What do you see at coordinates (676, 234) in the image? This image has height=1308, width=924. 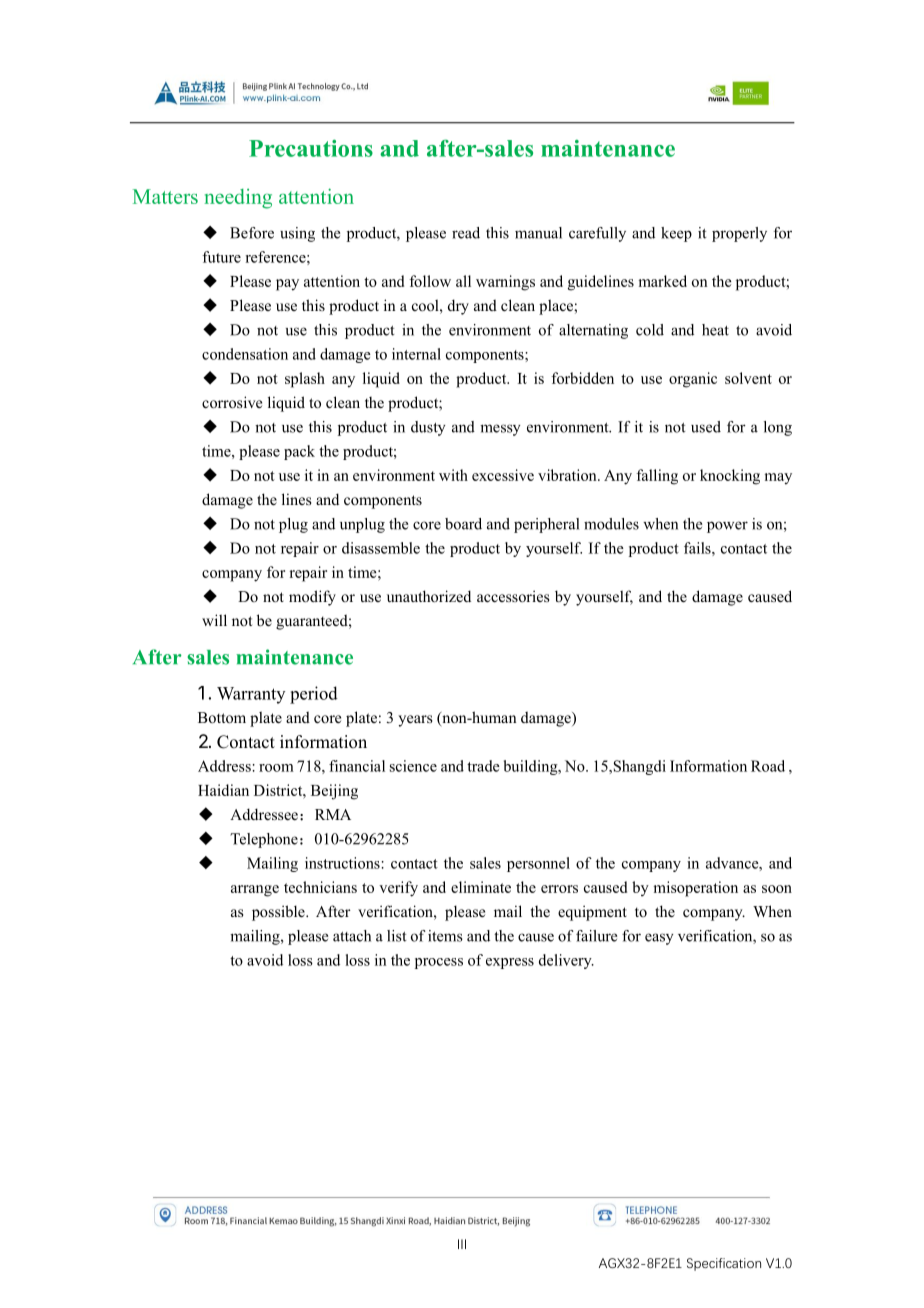 I see `keep` at bounding box center [676, 234].
